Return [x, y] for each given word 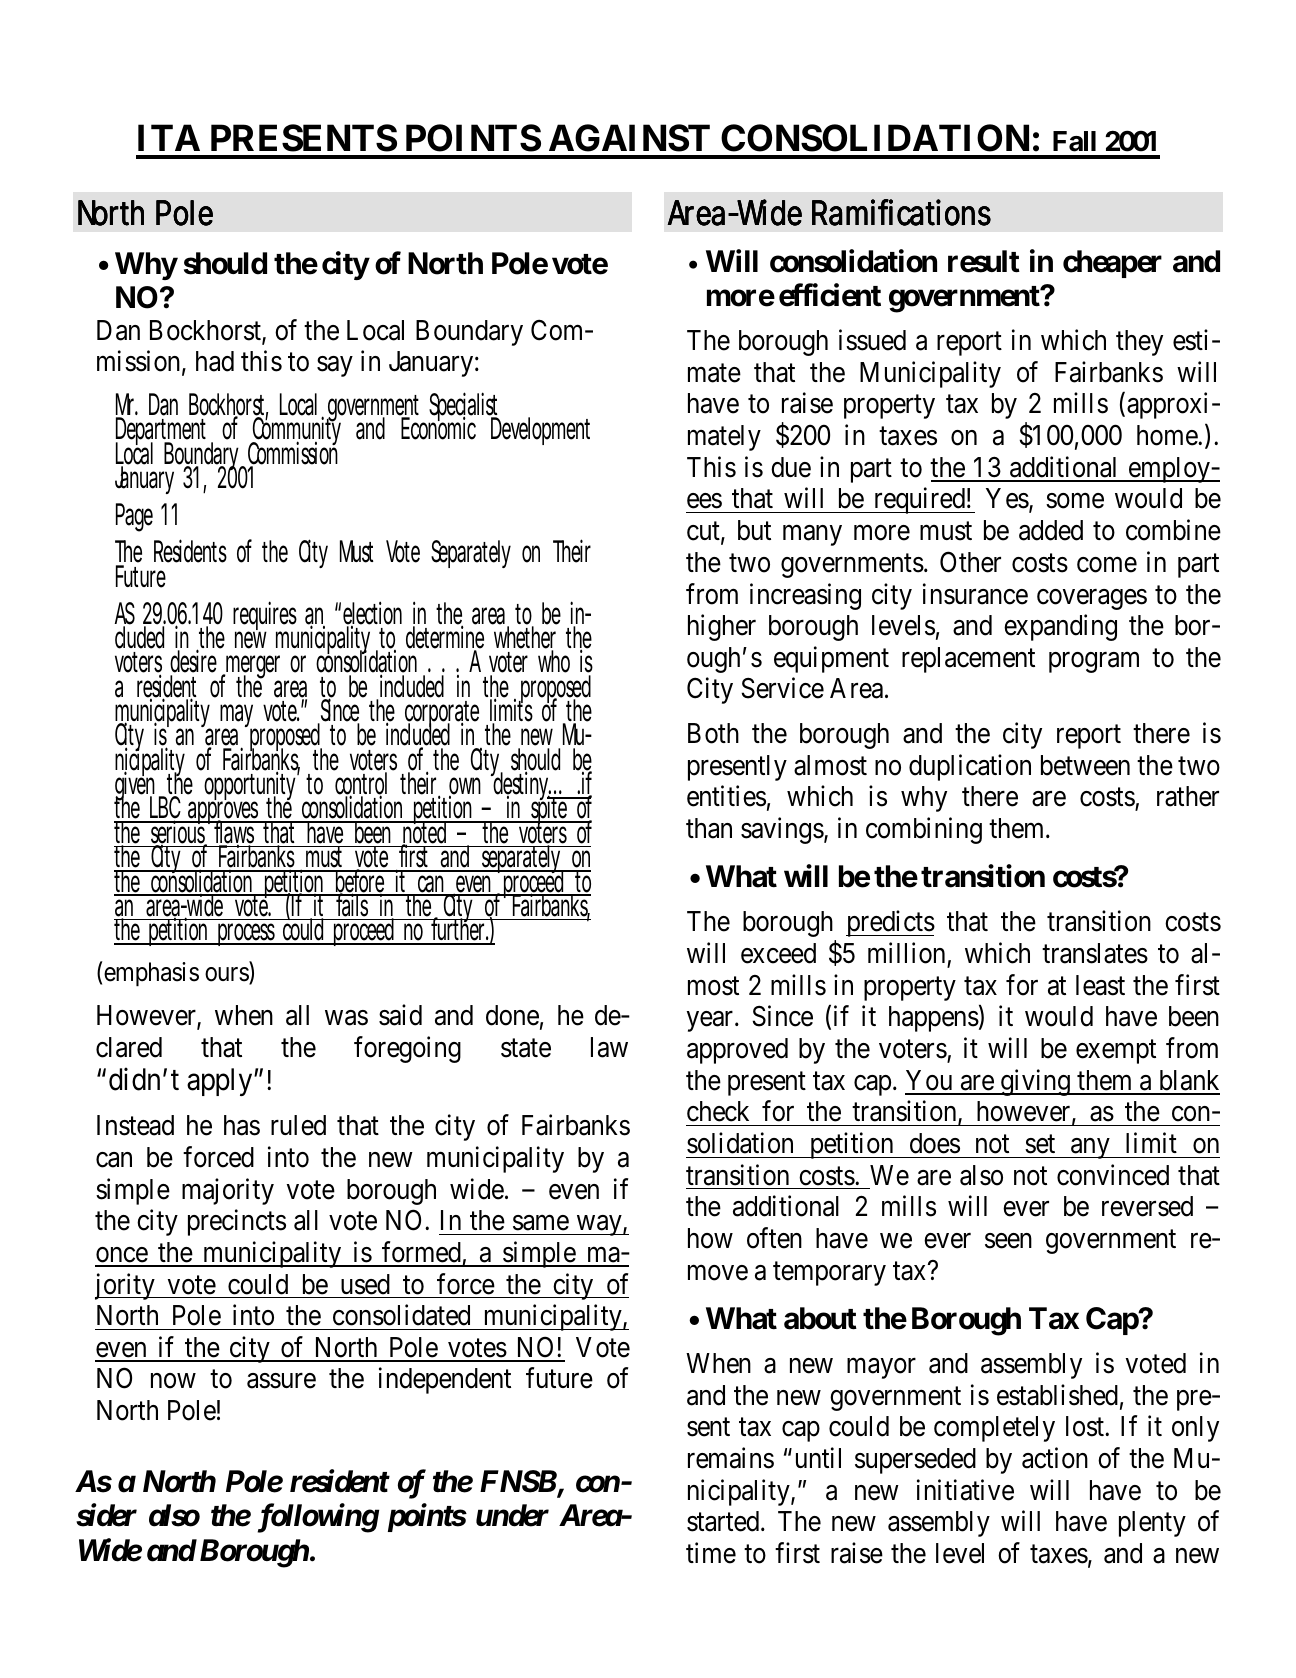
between [1085, 765]
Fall [1074, 141]
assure [281, 1381]
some [1075, 501]
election [372, 614]
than [709, 828]
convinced [1113, 1175]
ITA [169, 137]
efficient [830, 295]
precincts [237, 1222]
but [754, 530]
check [718, 1111]
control [361, 784]
